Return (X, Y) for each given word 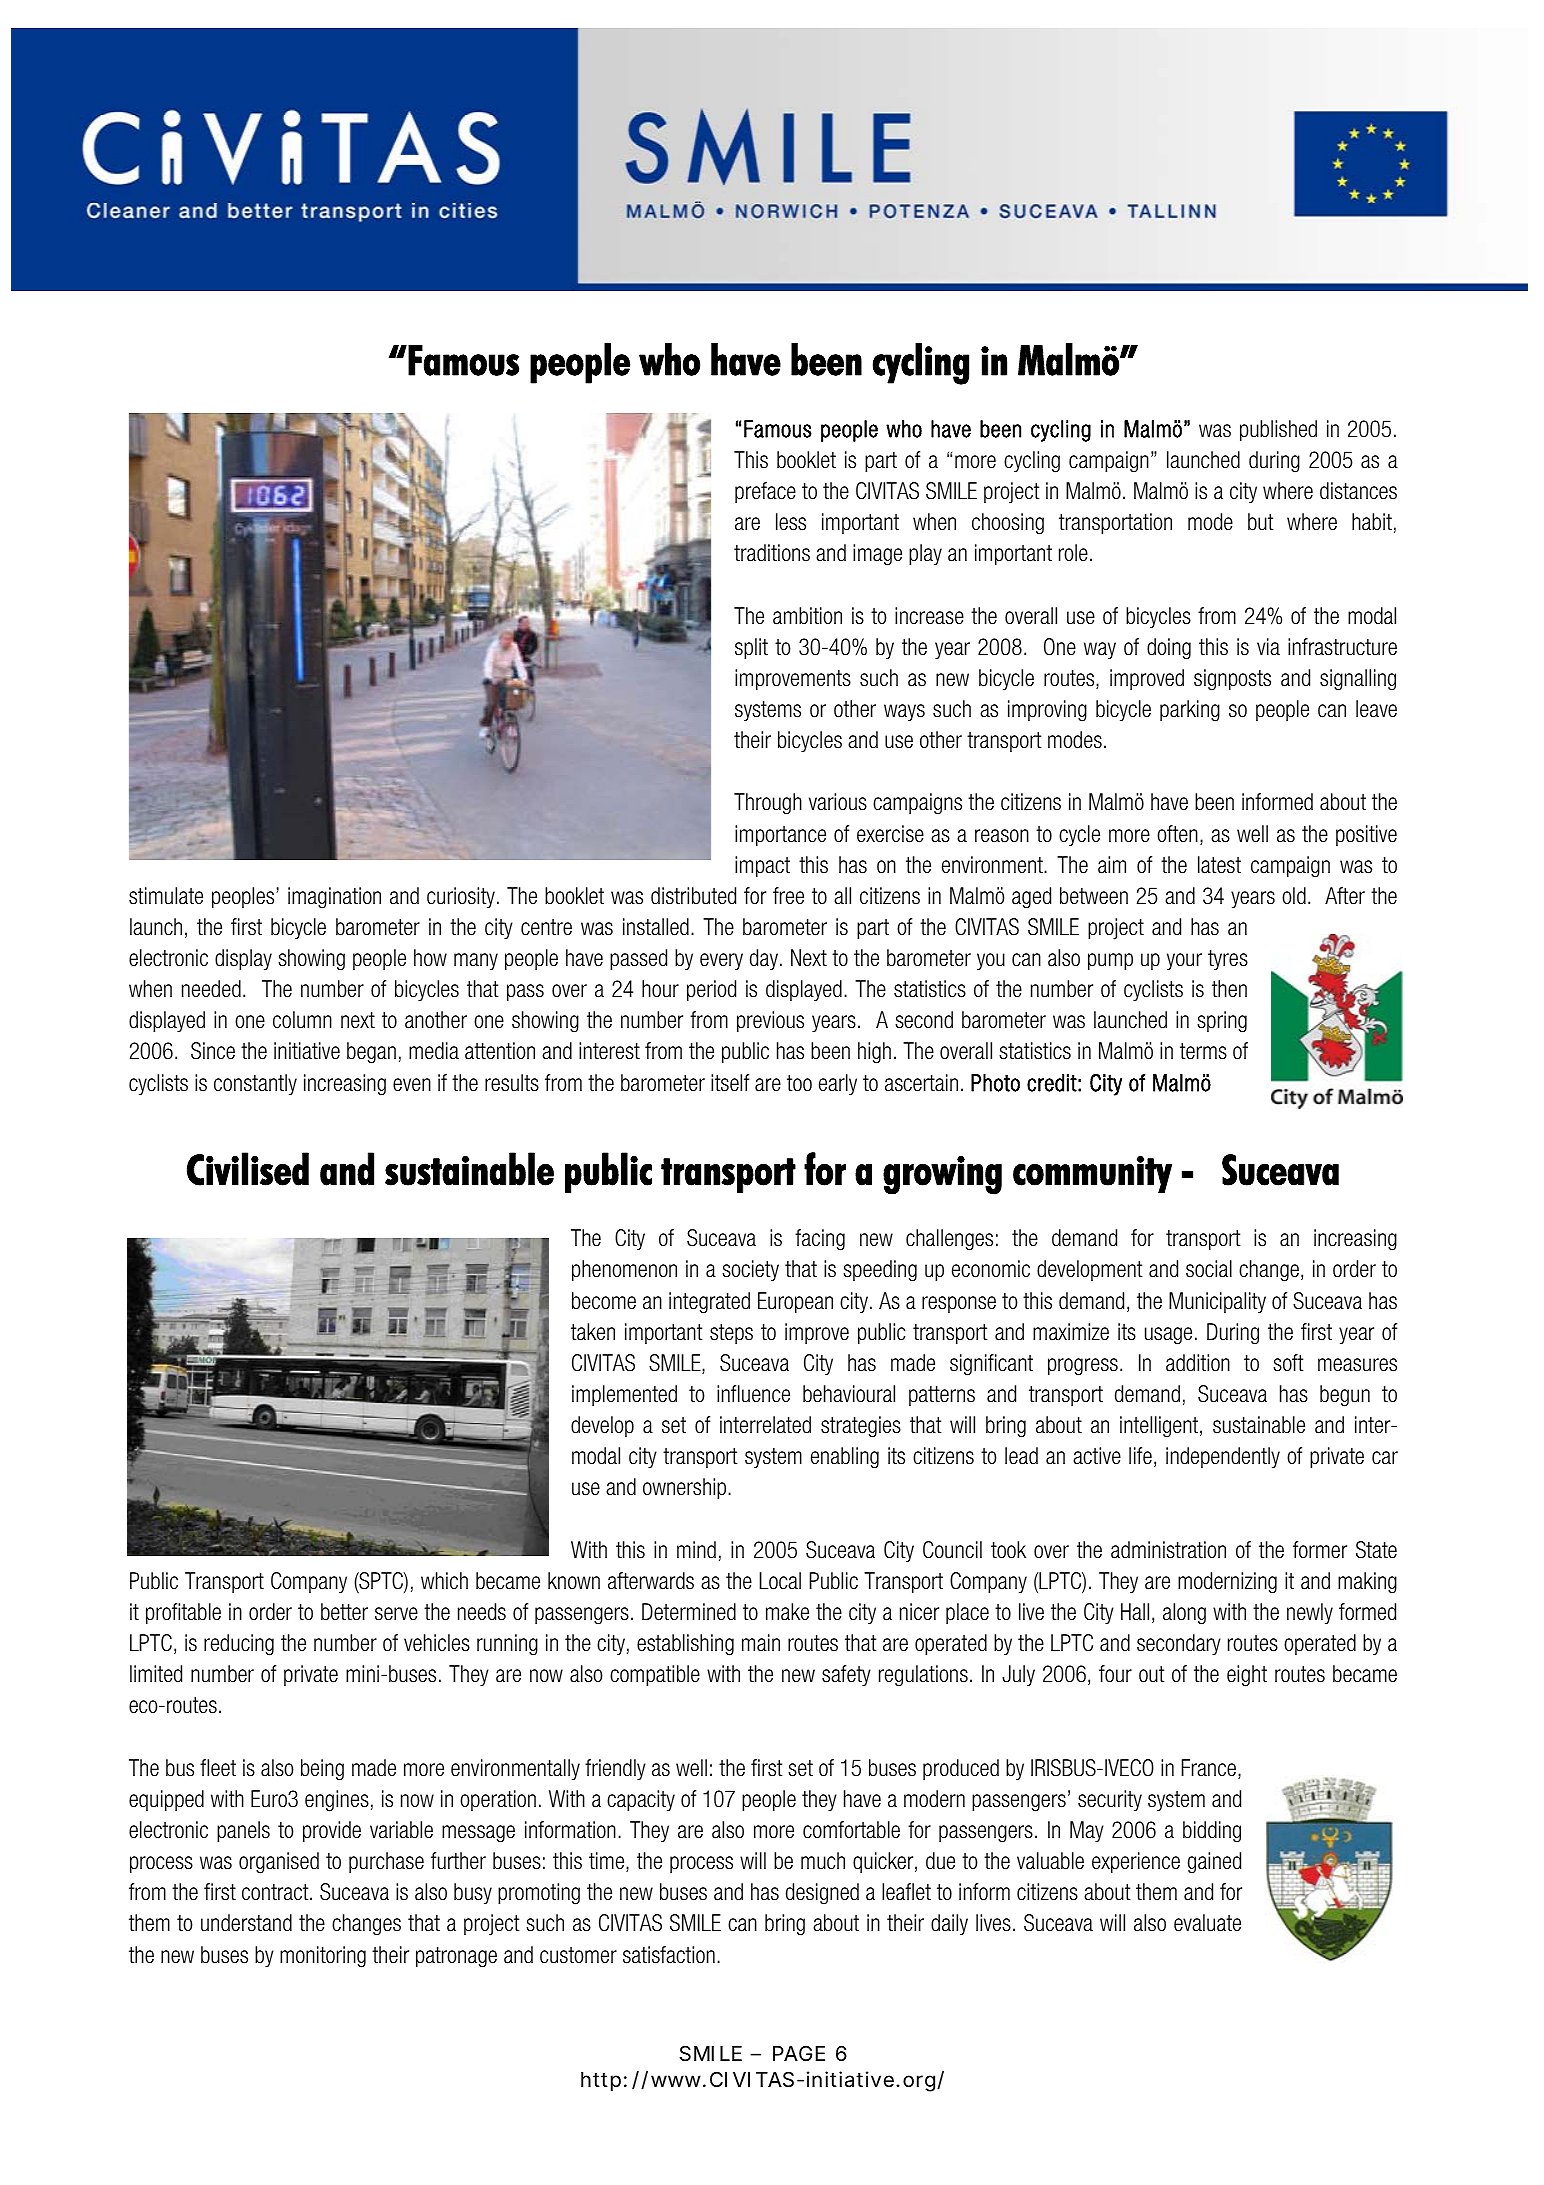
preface (765, 492)
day (764, 959)
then (1229, 989)
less (791, 522)
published (1278, 430)
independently (1223, 1457)
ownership (686, 1488)
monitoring (323, 1957)
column (302, 1020)
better (344, 1612)
